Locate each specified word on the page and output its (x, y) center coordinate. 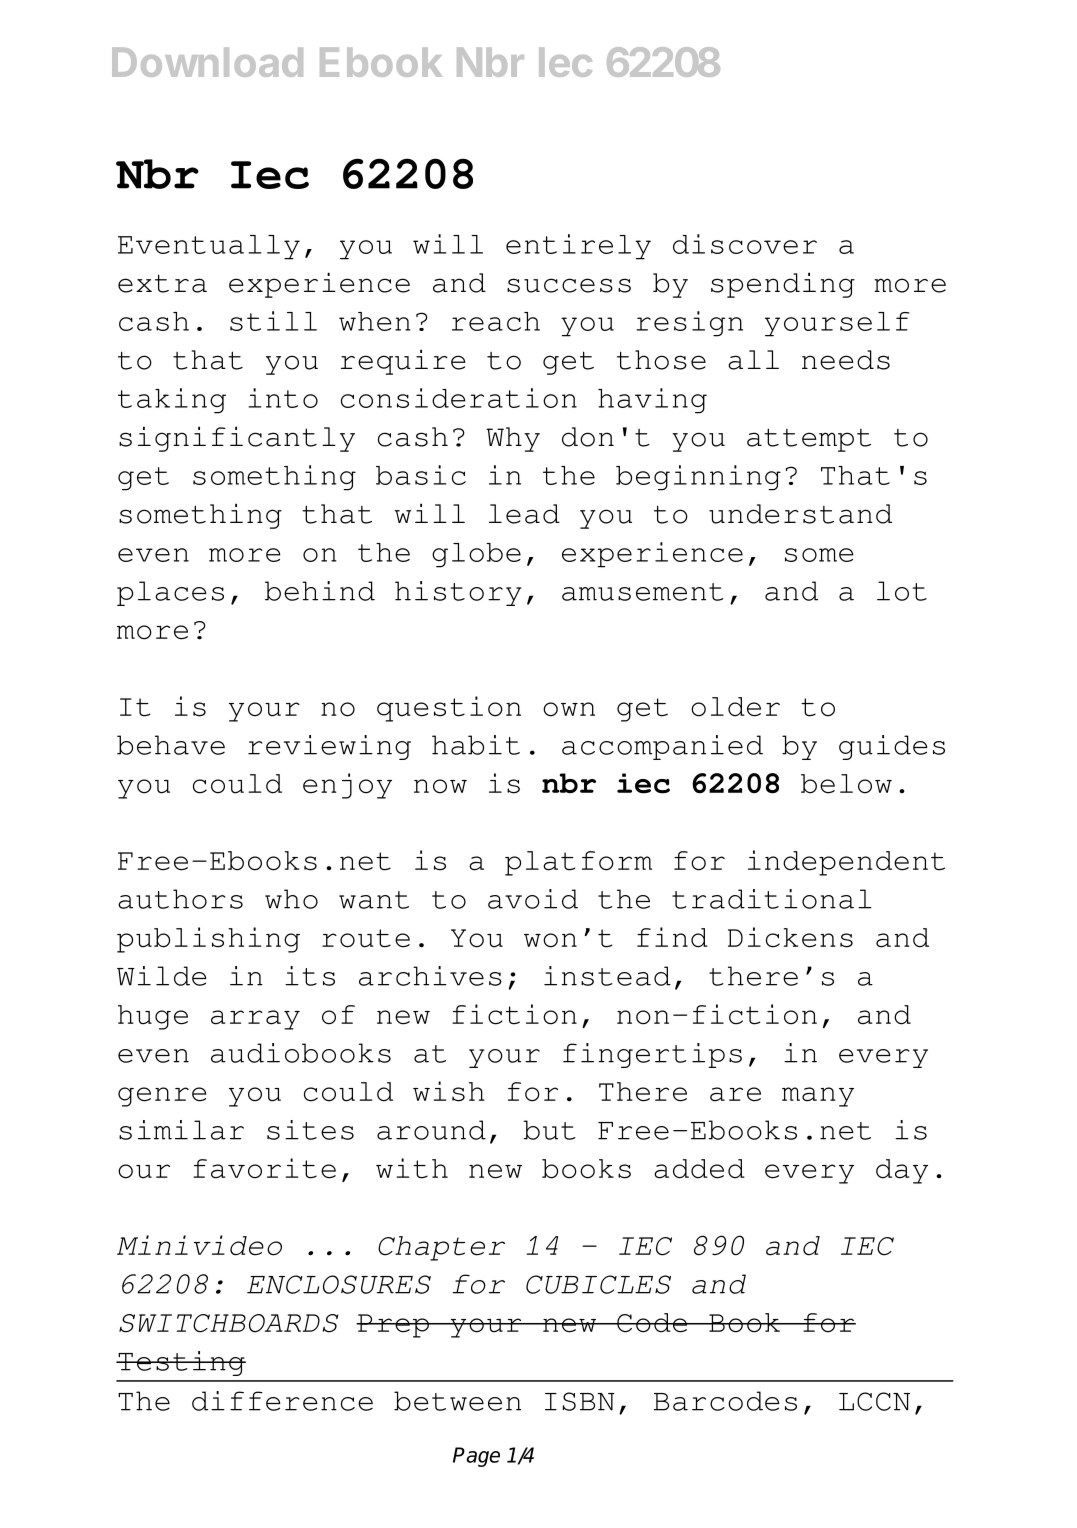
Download (207, 62)
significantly (237, 439)
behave (171, 745)
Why (513, 439)
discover (745, 244)
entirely (578, 247)
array (255, 1020)
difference (282, 1401)
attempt (809, 440)
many (818, 1097)
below (846, 784)
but (549, 1130)
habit (476, 745)
